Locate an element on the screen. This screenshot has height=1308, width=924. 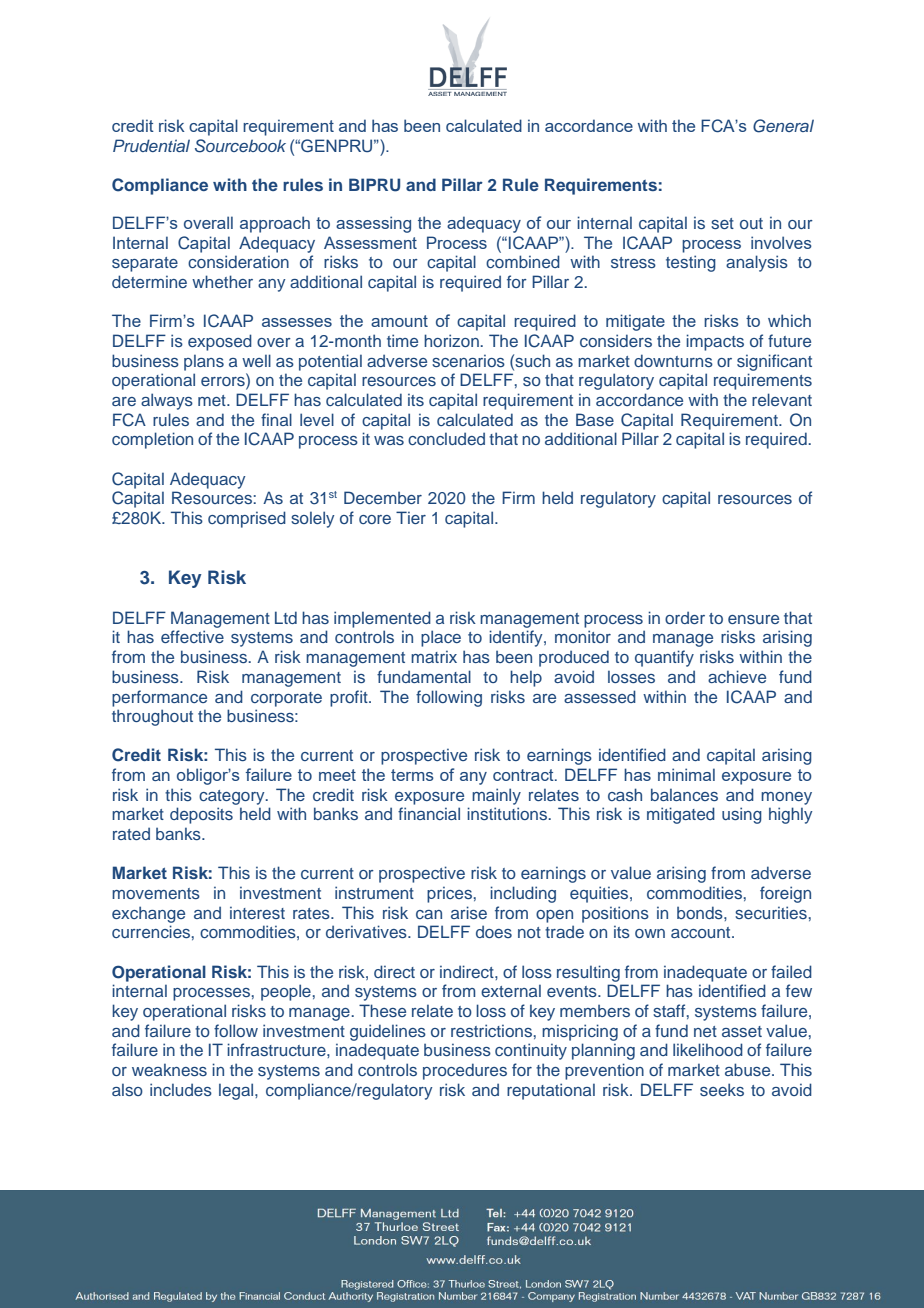
effective is located at coordinates (192, 636).
